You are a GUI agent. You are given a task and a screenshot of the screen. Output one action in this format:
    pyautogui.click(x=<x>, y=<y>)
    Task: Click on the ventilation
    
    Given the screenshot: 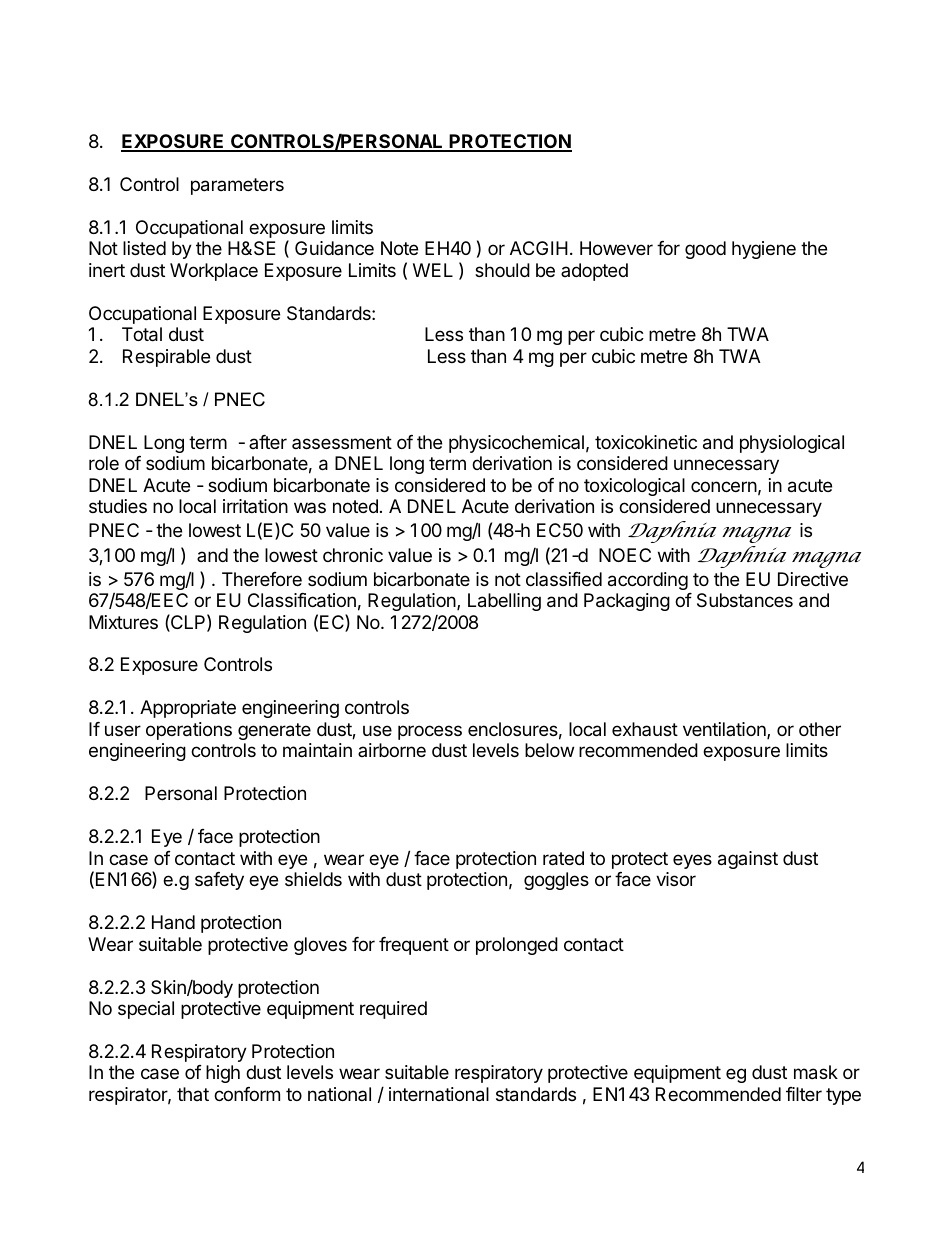 What is the action you would take?
    pyautogui.click(x=725, y=730)
